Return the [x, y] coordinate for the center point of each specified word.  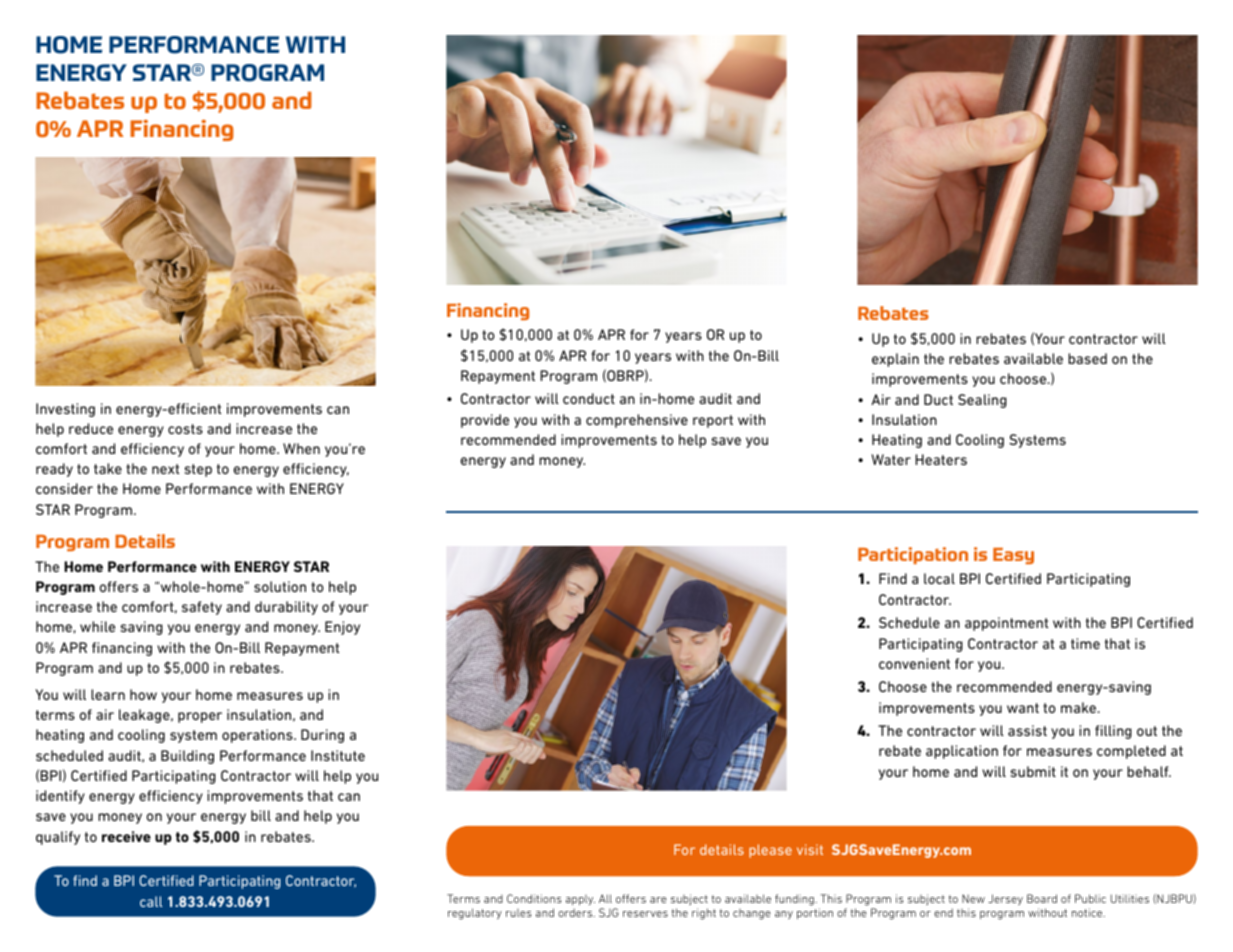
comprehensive [637, 421]
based [1087, 358]
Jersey [1005, 899]
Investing [65, 410]
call [151, 901]
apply [580, 900]
